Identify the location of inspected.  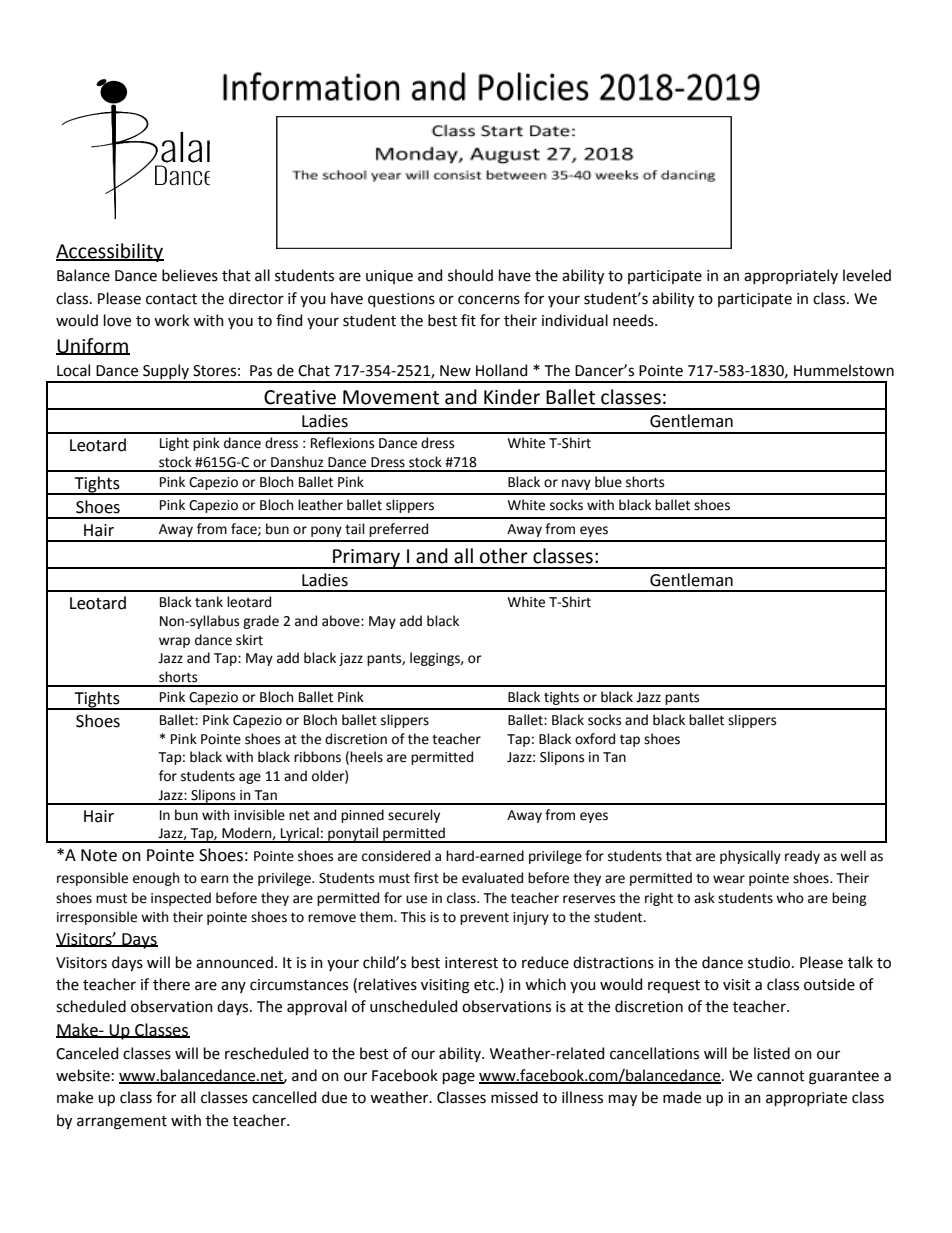
(181, 899).
